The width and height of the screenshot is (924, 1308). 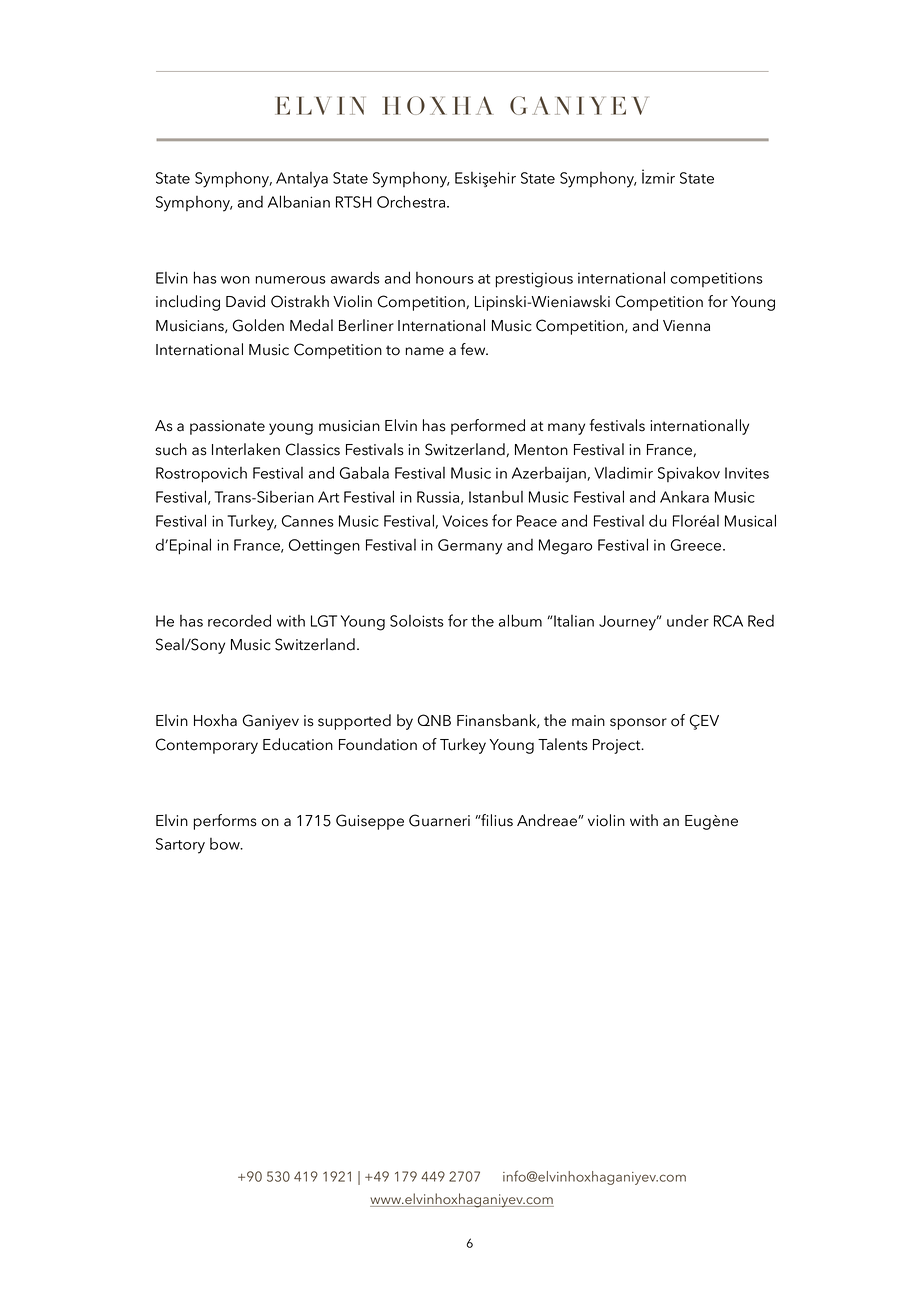 I want to click on Voices, so click(x=465, y=521).
